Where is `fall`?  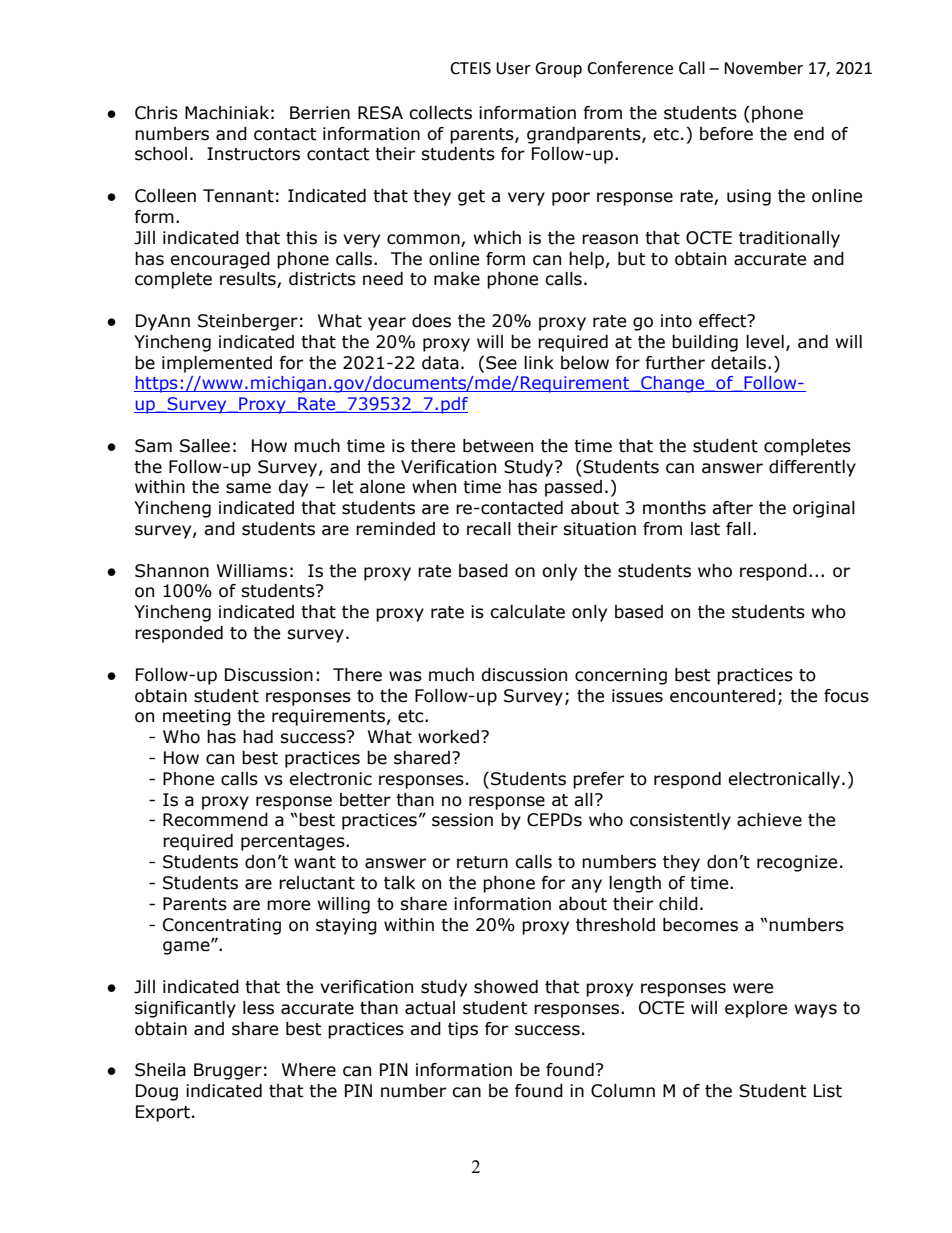
fall is located at coordinates (738, 529).
